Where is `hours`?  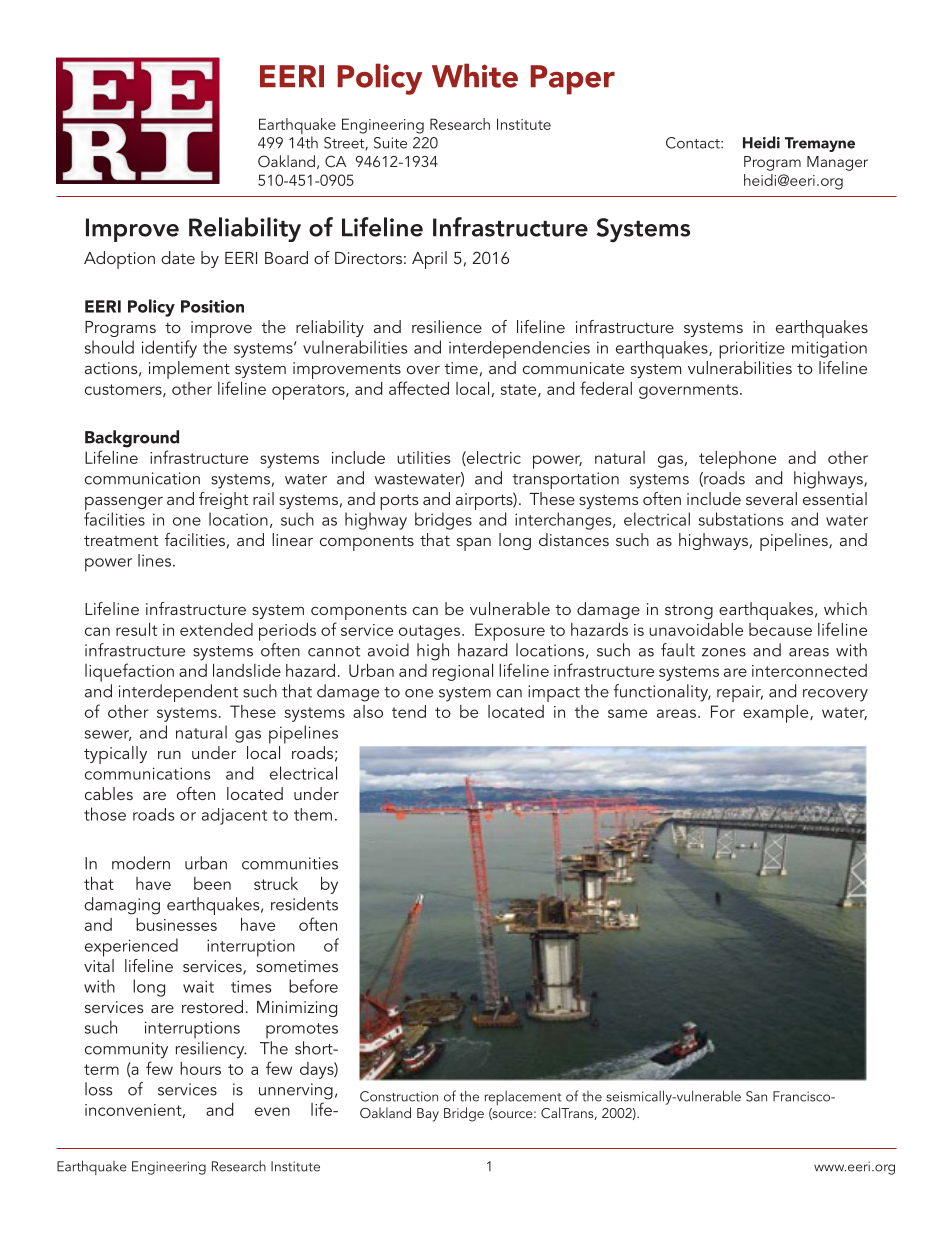
hours is located at coordinates (200, 1068).
